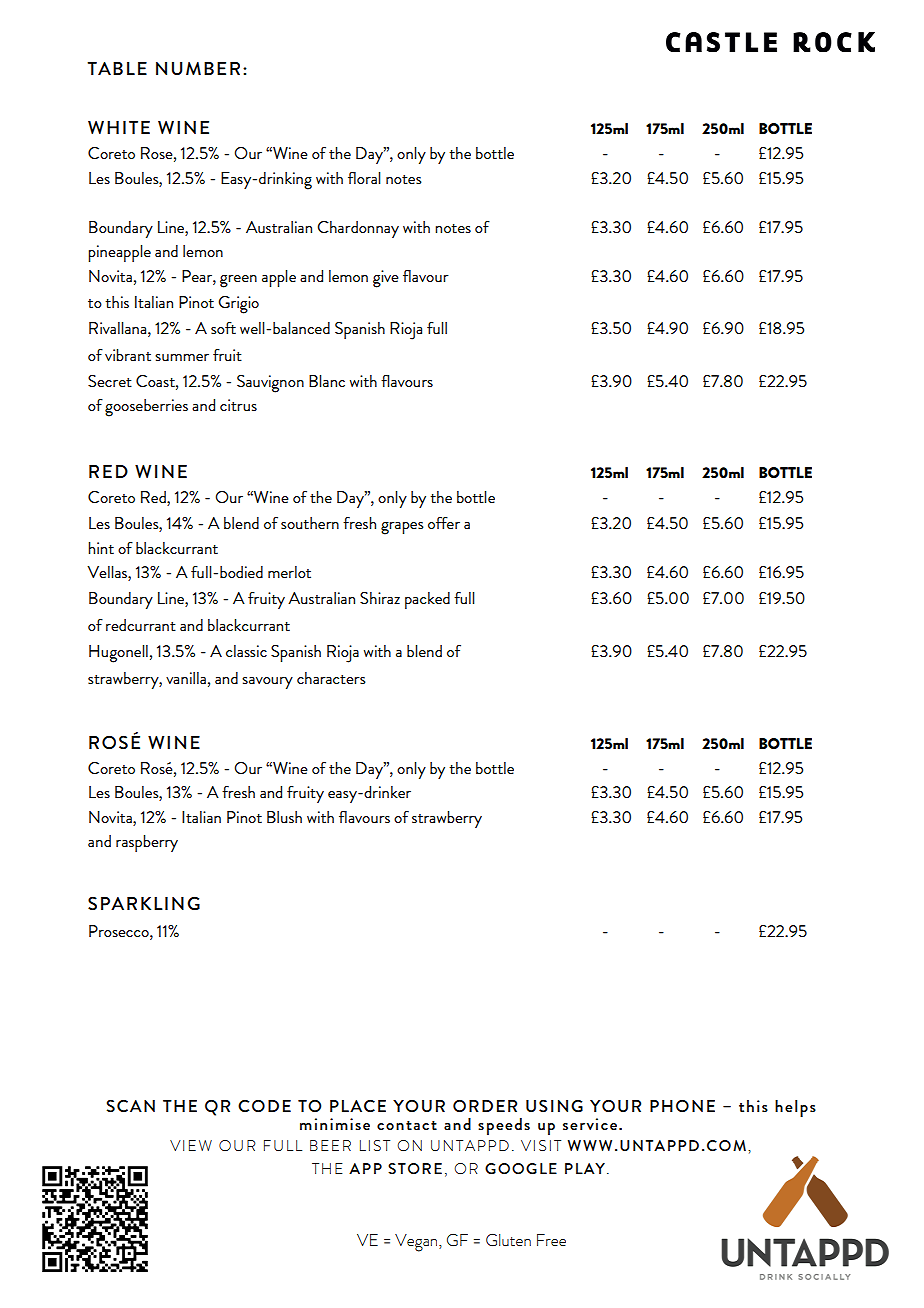 The image size is (924, 1308). I want to click on helps, so click(795, 1108).
